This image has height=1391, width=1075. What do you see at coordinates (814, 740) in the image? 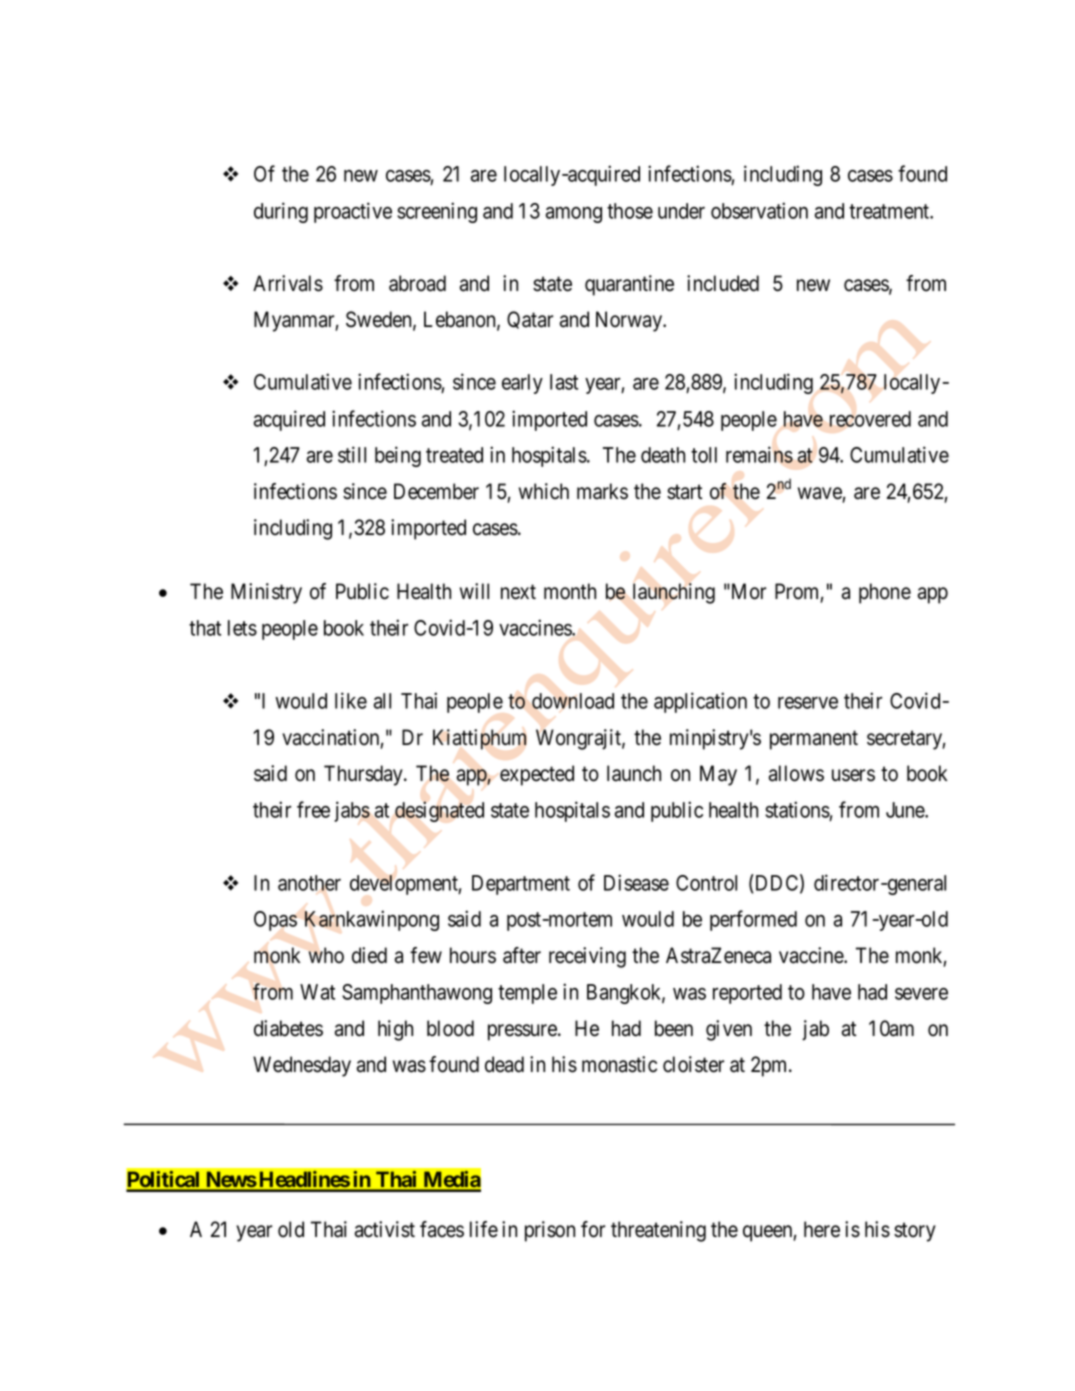
I see `permanent` at bounding box center [814, 740].
